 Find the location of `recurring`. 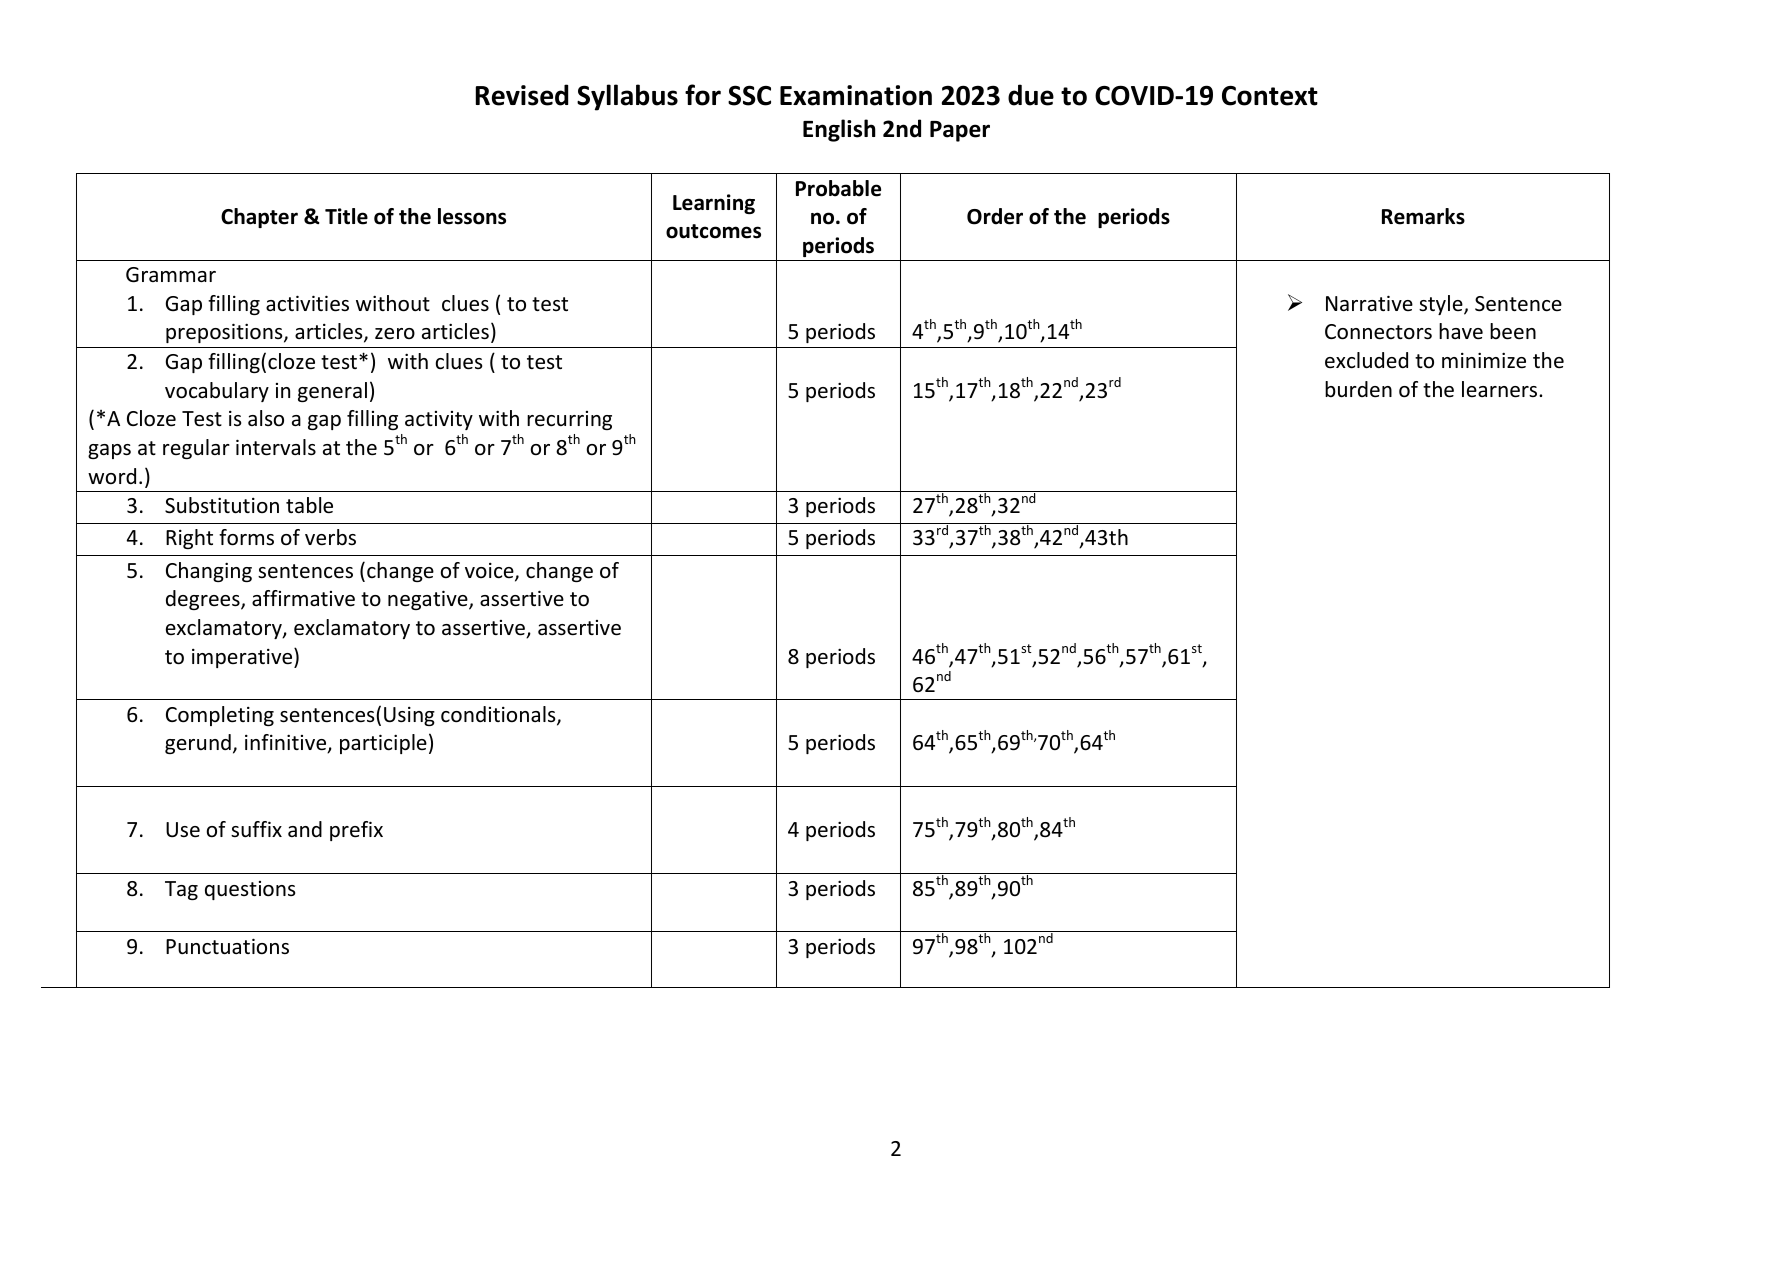

recurring is located at coordinates (569, 420).
